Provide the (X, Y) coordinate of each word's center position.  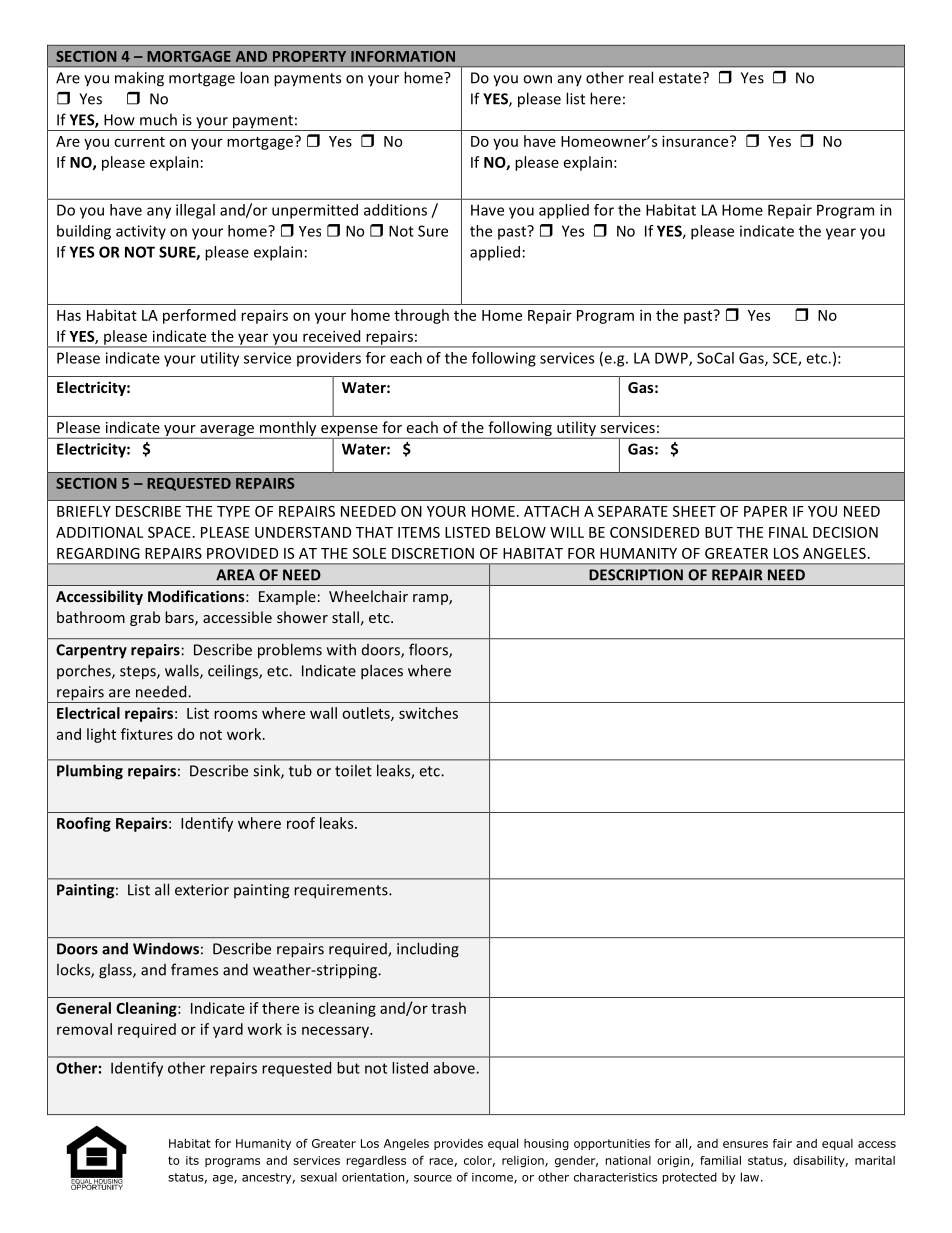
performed (199, 316)
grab (145, 618)
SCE (786, 359)
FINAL (788, 532)
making (139, 79)
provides (458, 1144)
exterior (202, 890)
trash (448, 1008)
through (421, 316)
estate (680, 78)
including (428, 950)
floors (429, 650)
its (192, 1160)
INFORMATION (403, 56)
